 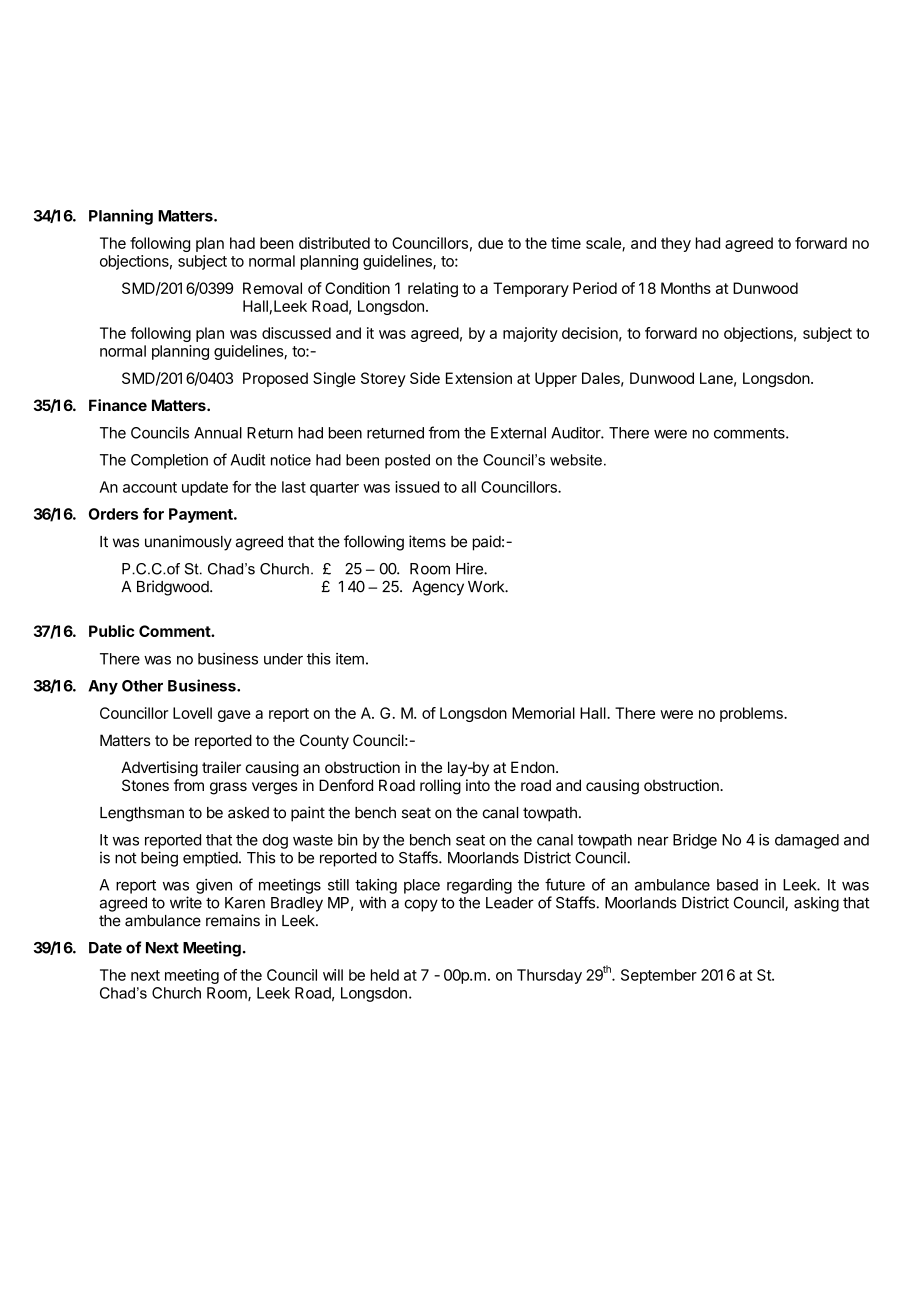 What do you see at coordinates (112, 631) in the screenshot?
I see `Public` at bounding box center [112, 631].
